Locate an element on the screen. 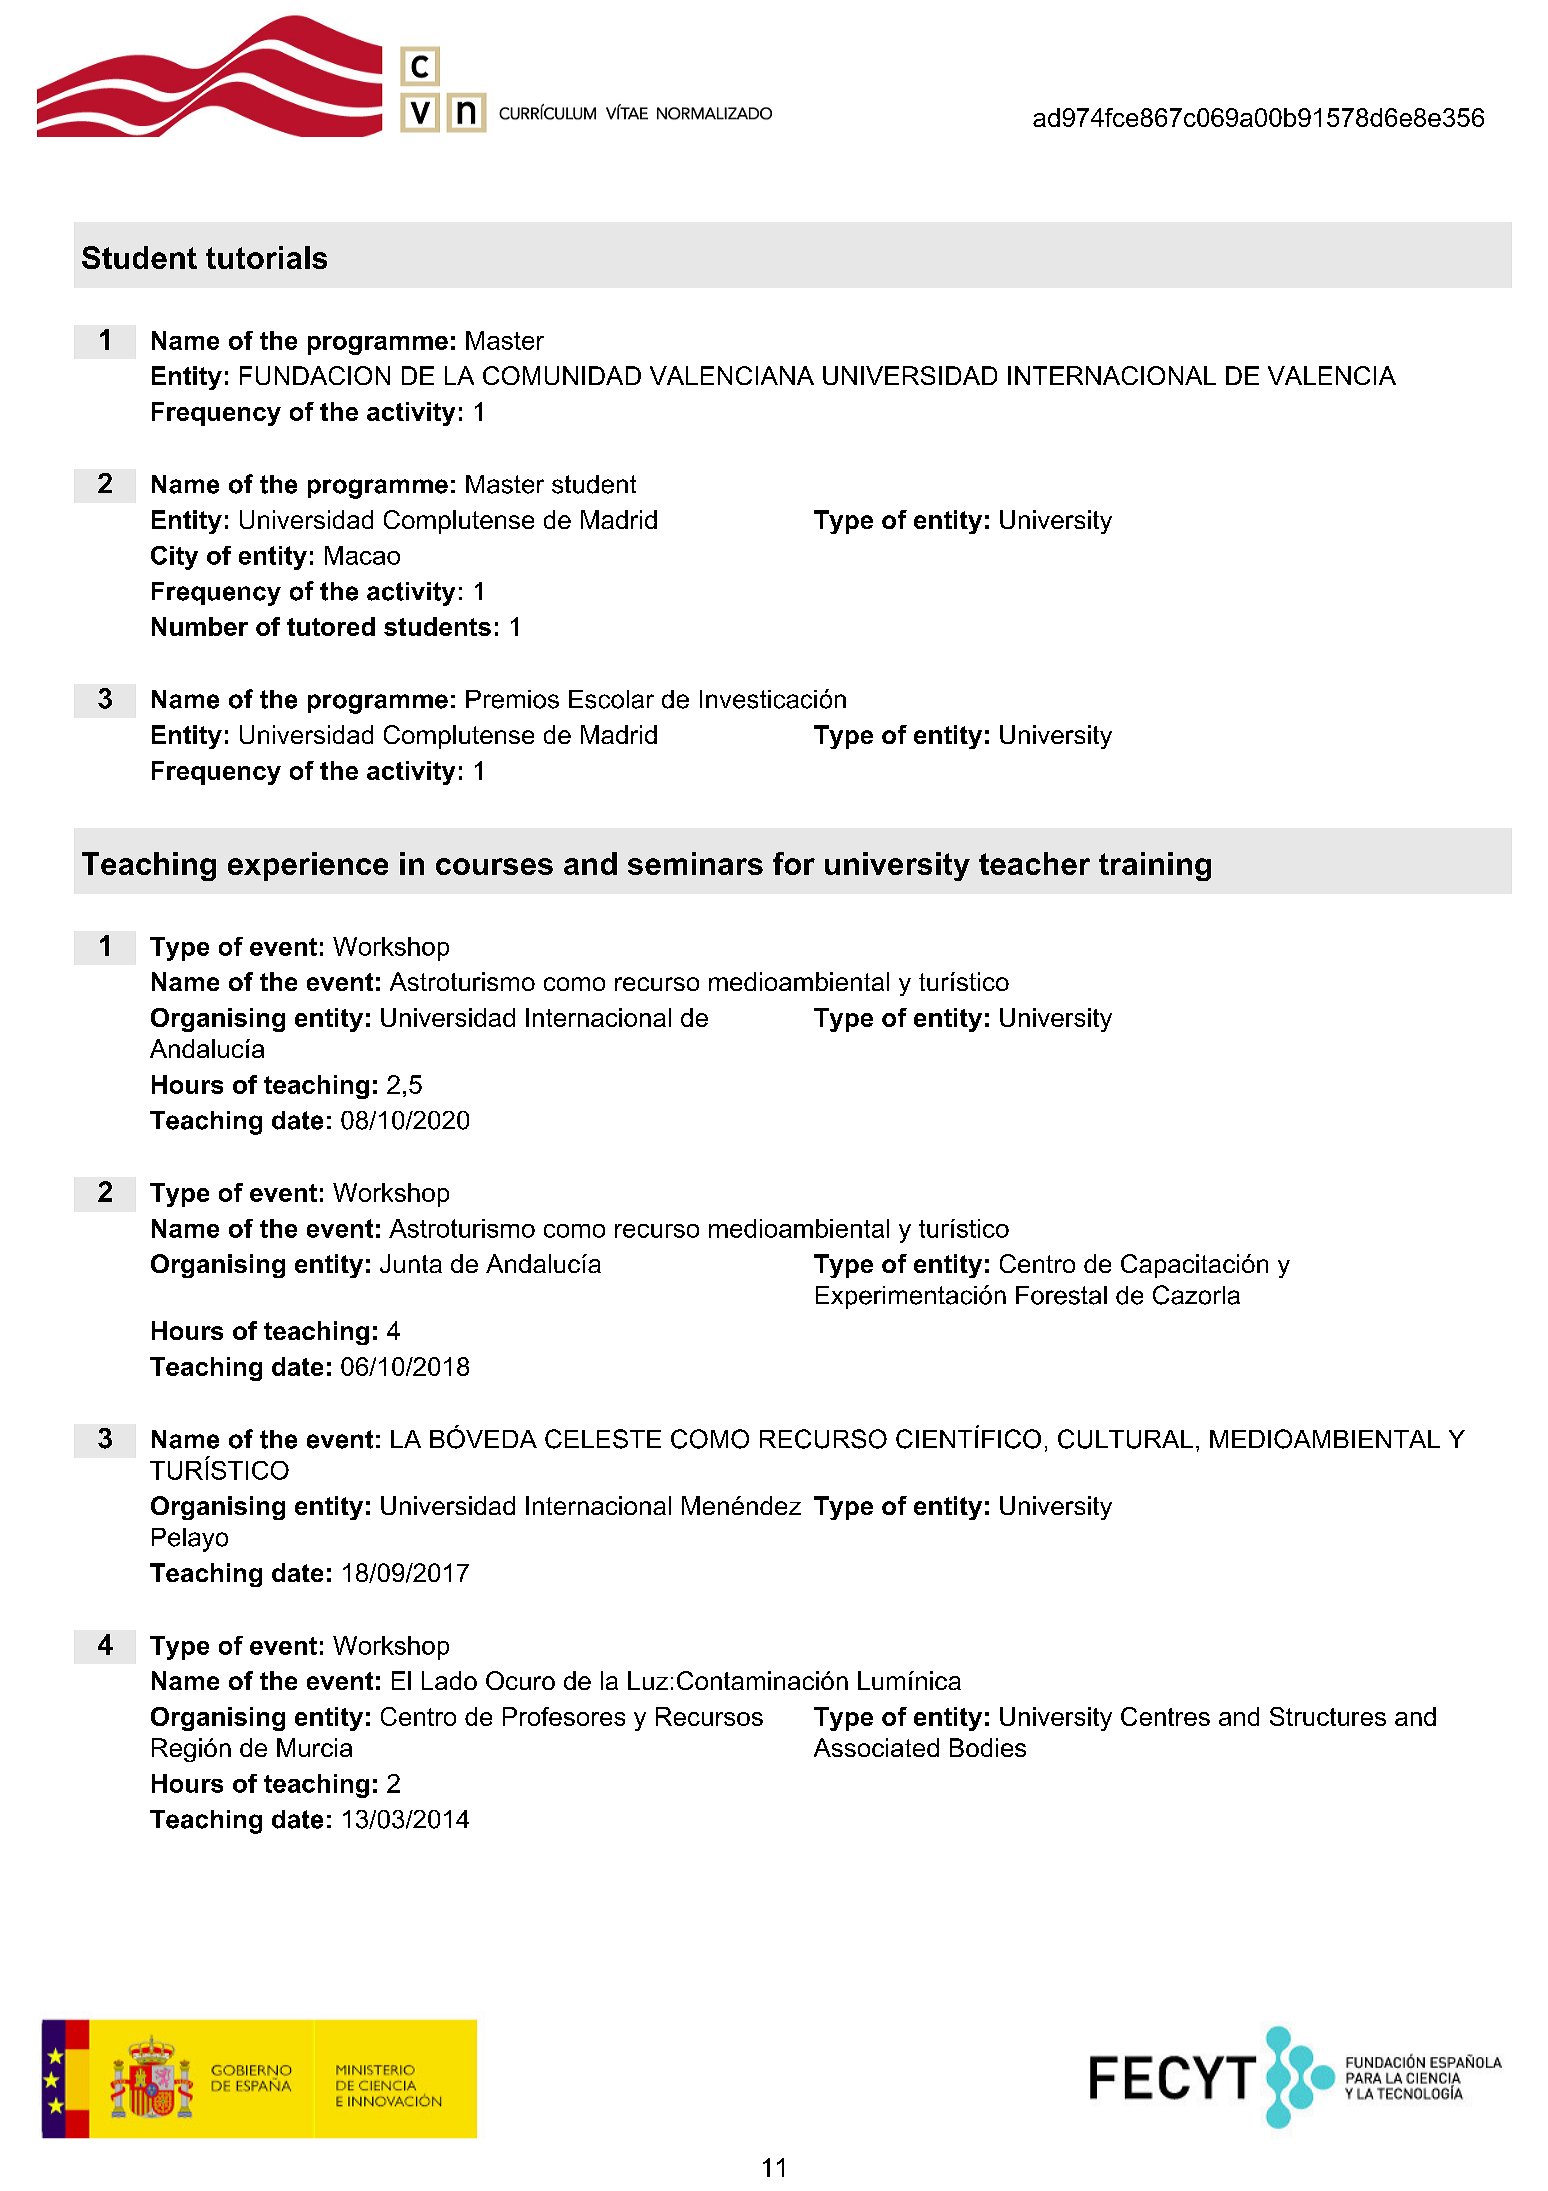 The width and height of the screenshot is (1548, 2191). Escolar is located at coordinates (611, 699).
